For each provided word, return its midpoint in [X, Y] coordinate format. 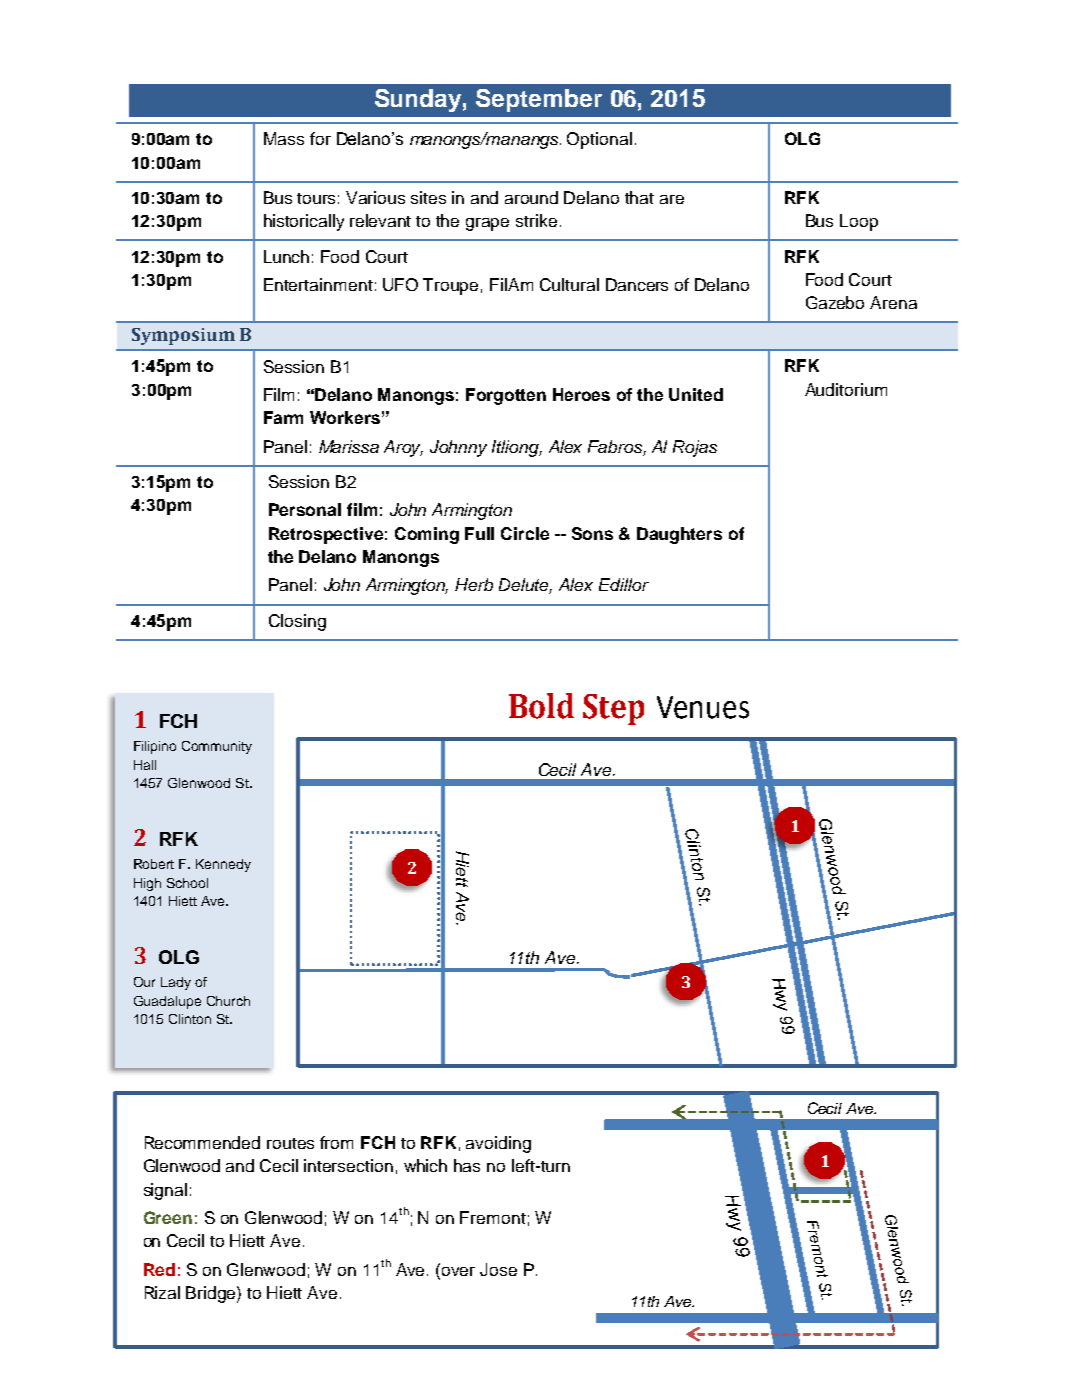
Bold [541, 706]
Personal [305, 509]
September [539, 100]
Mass [284, 138]
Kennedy [223, 865]
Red [159, 1269]
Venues [703, 707]
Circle [525, 533]
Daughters [679, 535]
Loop [859, 222]
